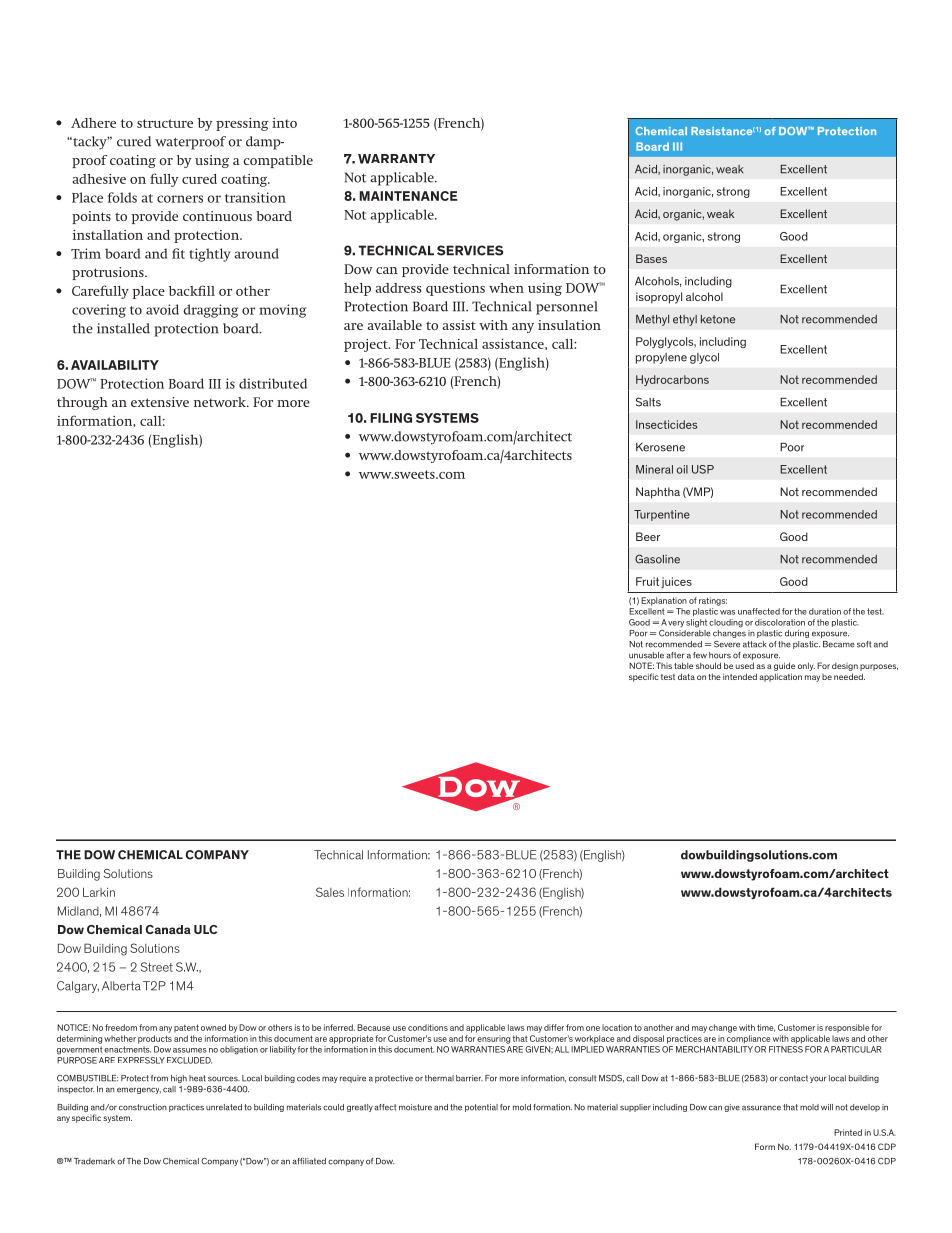 Image resolution: width=952 pixels, height=1233 pixels. Describe the element at coordinates (143, 1107) in the screenshot. I see `construction` at that location.
